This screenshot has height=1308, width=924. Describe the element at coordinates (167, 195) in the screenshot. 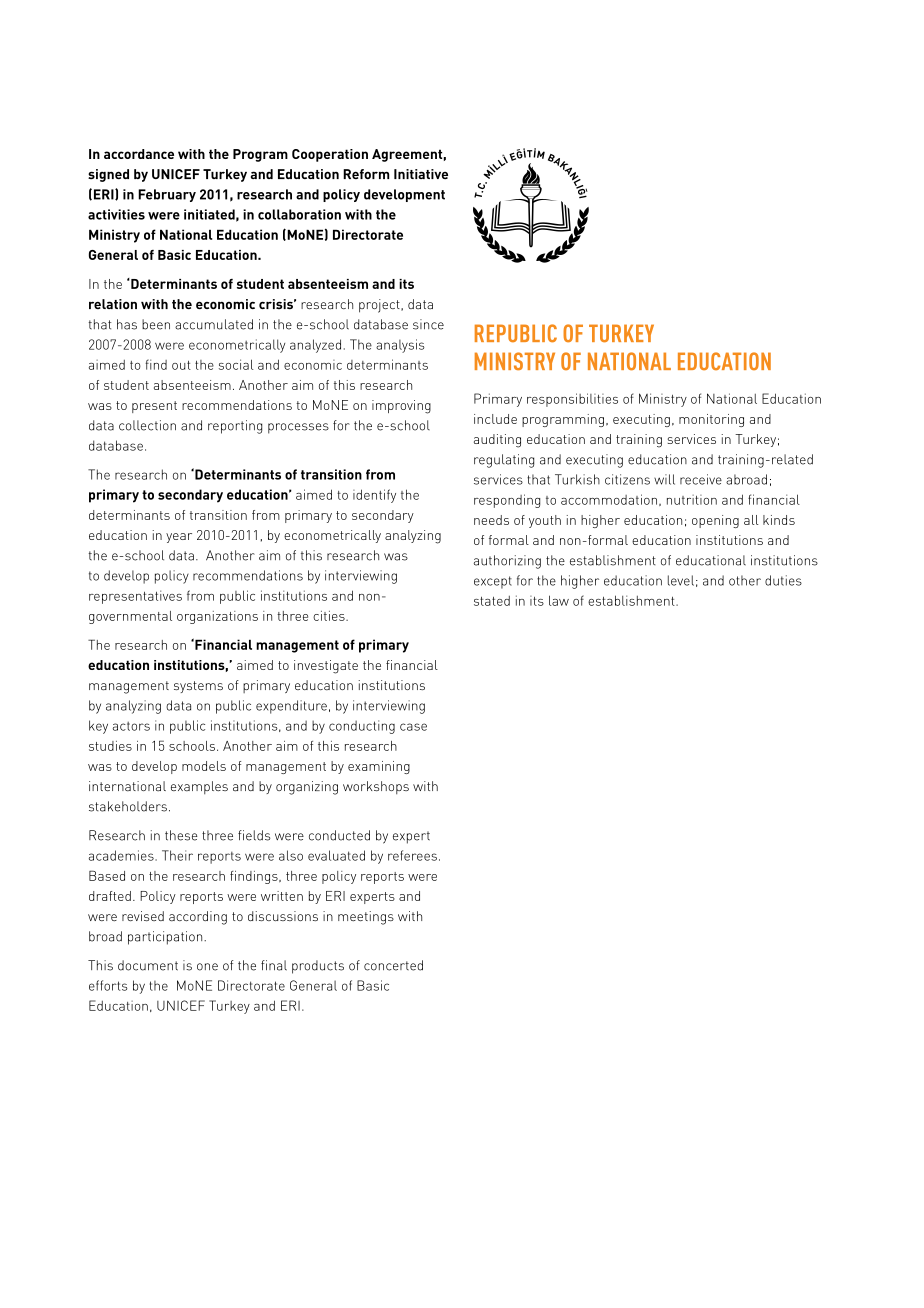

I see `February` at that location.
